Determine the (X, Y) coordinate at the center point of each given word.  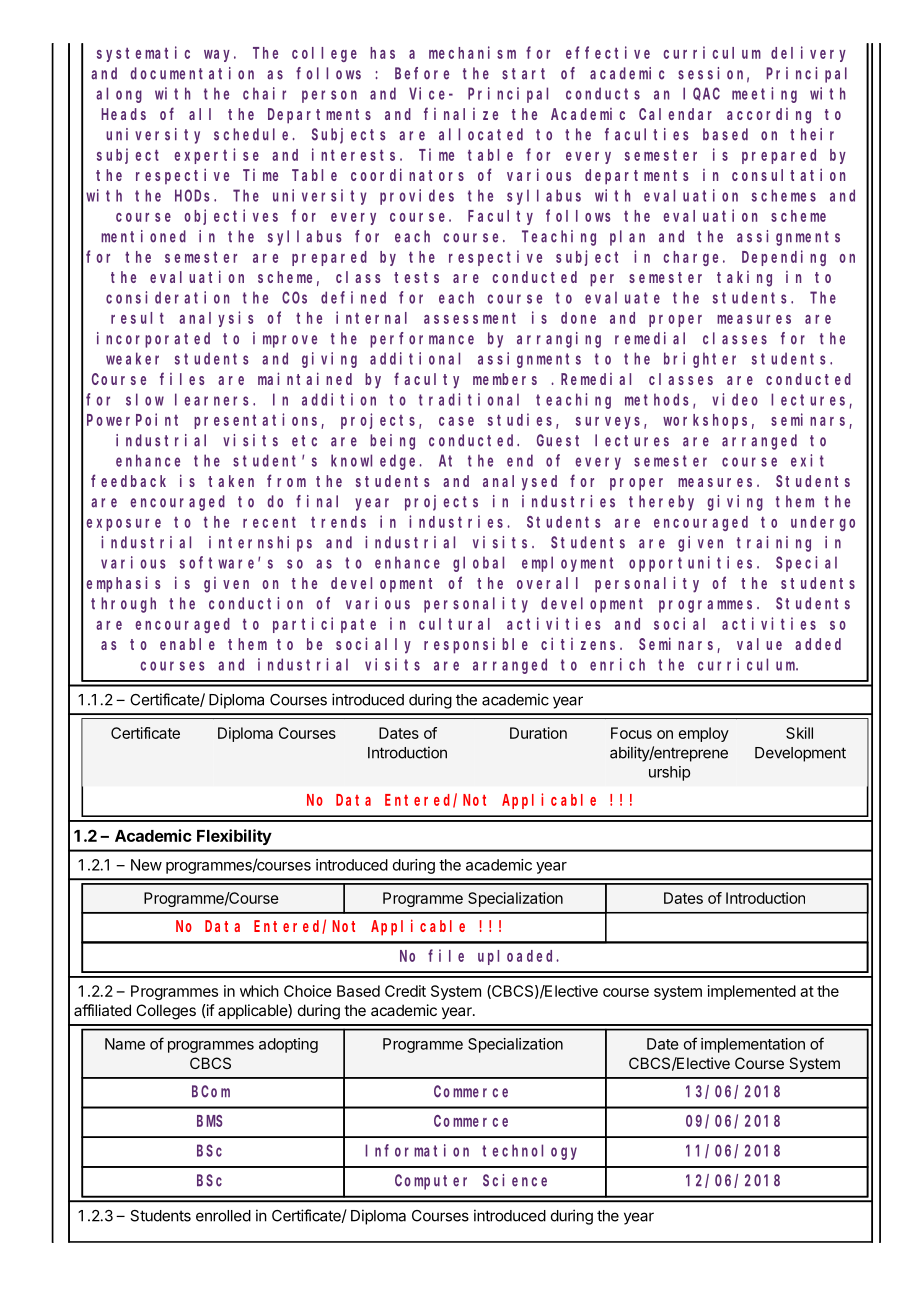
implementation (753, 1045)
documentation (192, 73)
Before (422, 73)
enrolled (223, 1216)
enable (187, 644)
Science (515, 1180)
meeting (764, 95)
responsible (476, 645)
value (759, 644)
